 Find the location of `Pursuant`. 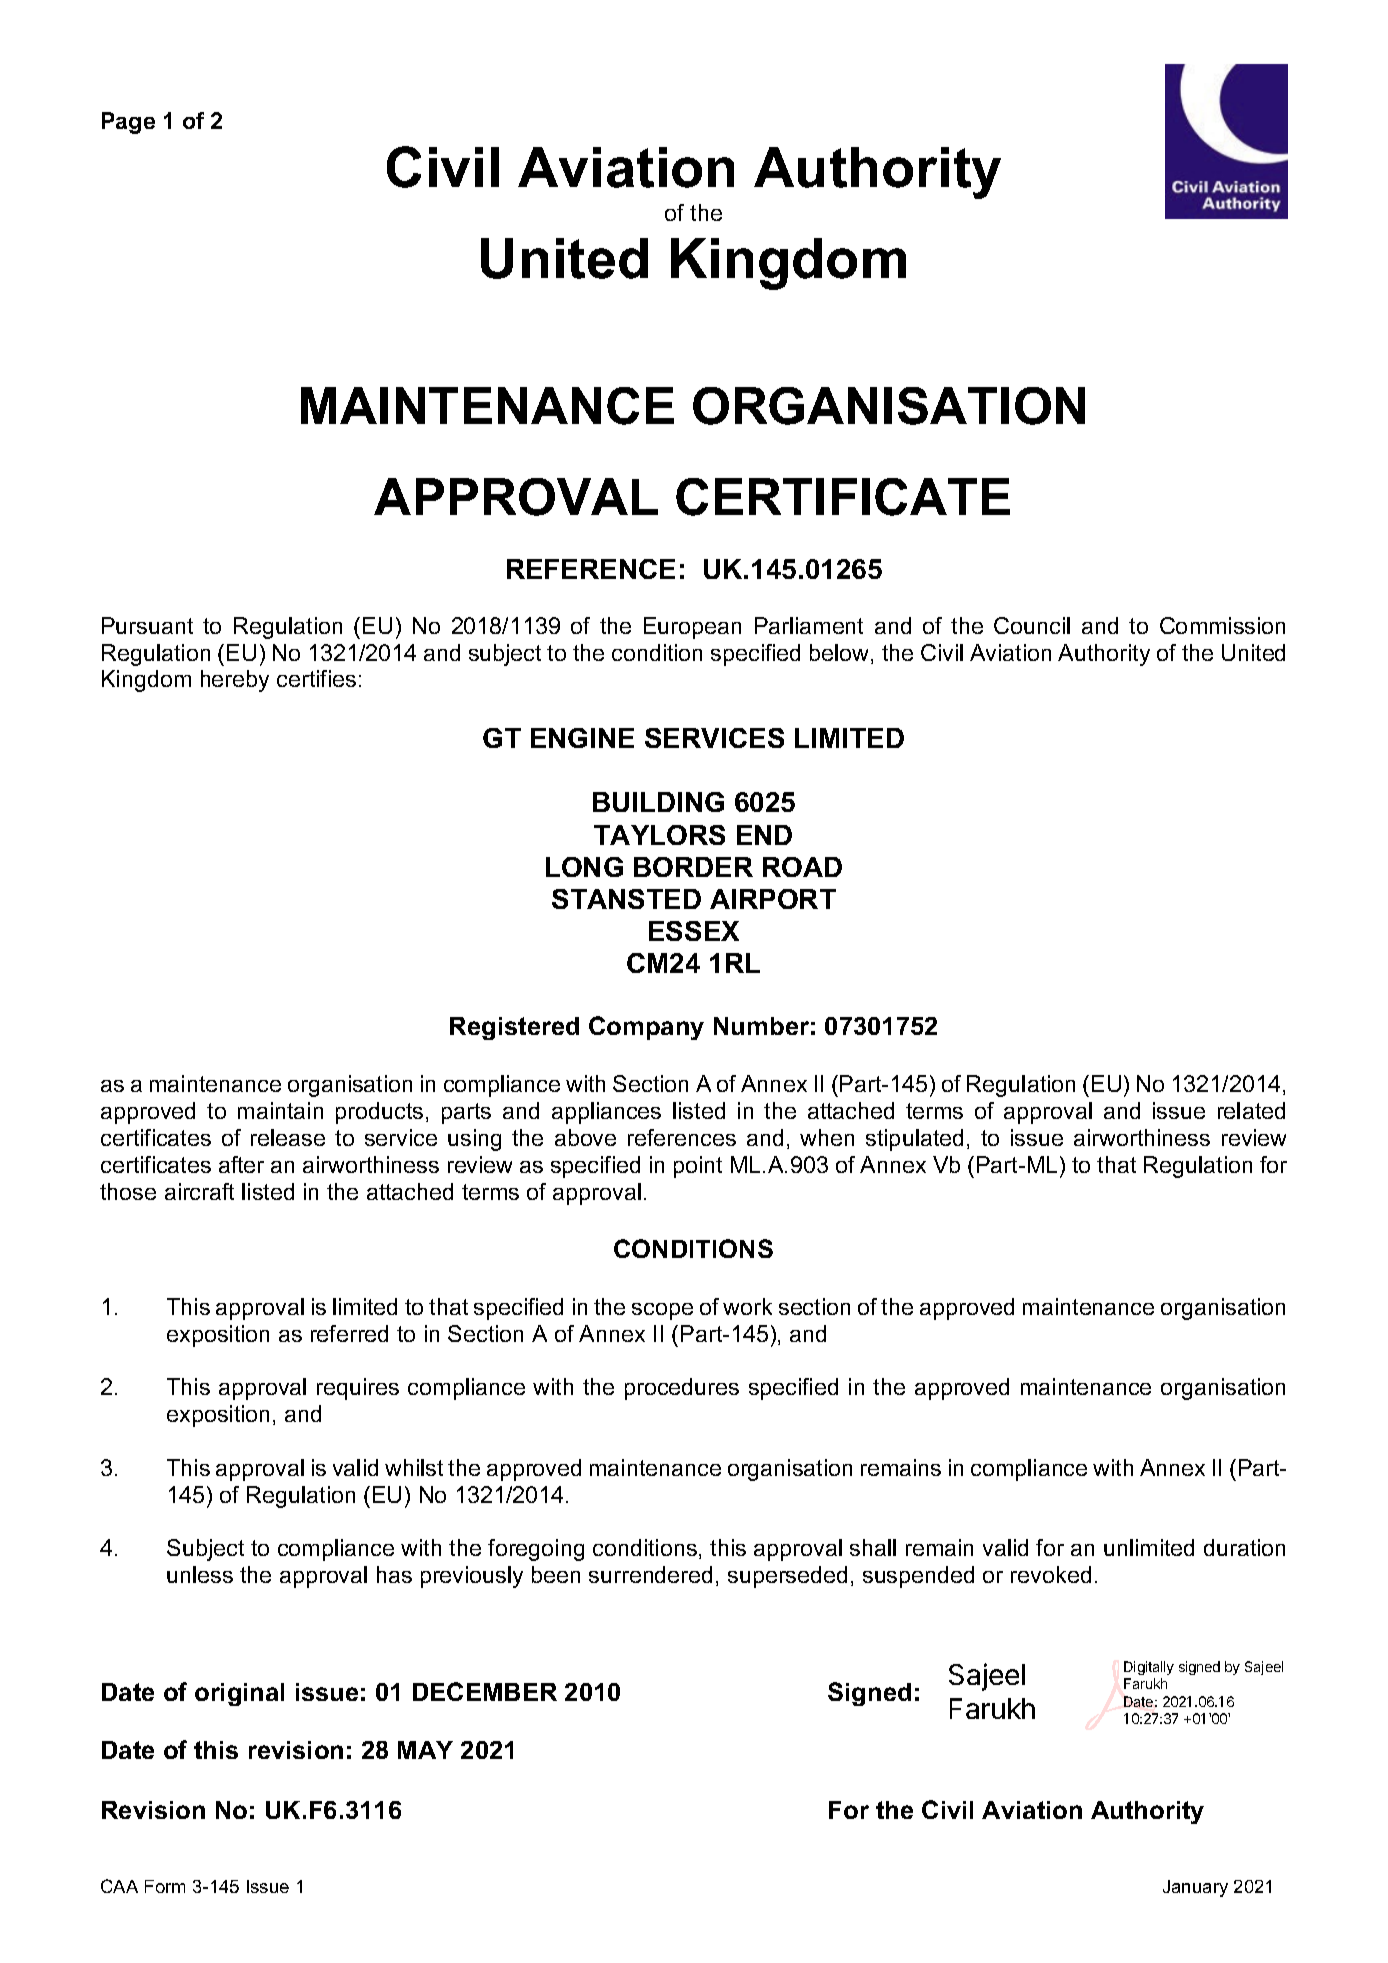

Pursuant is located at coordinates (147, 625).
